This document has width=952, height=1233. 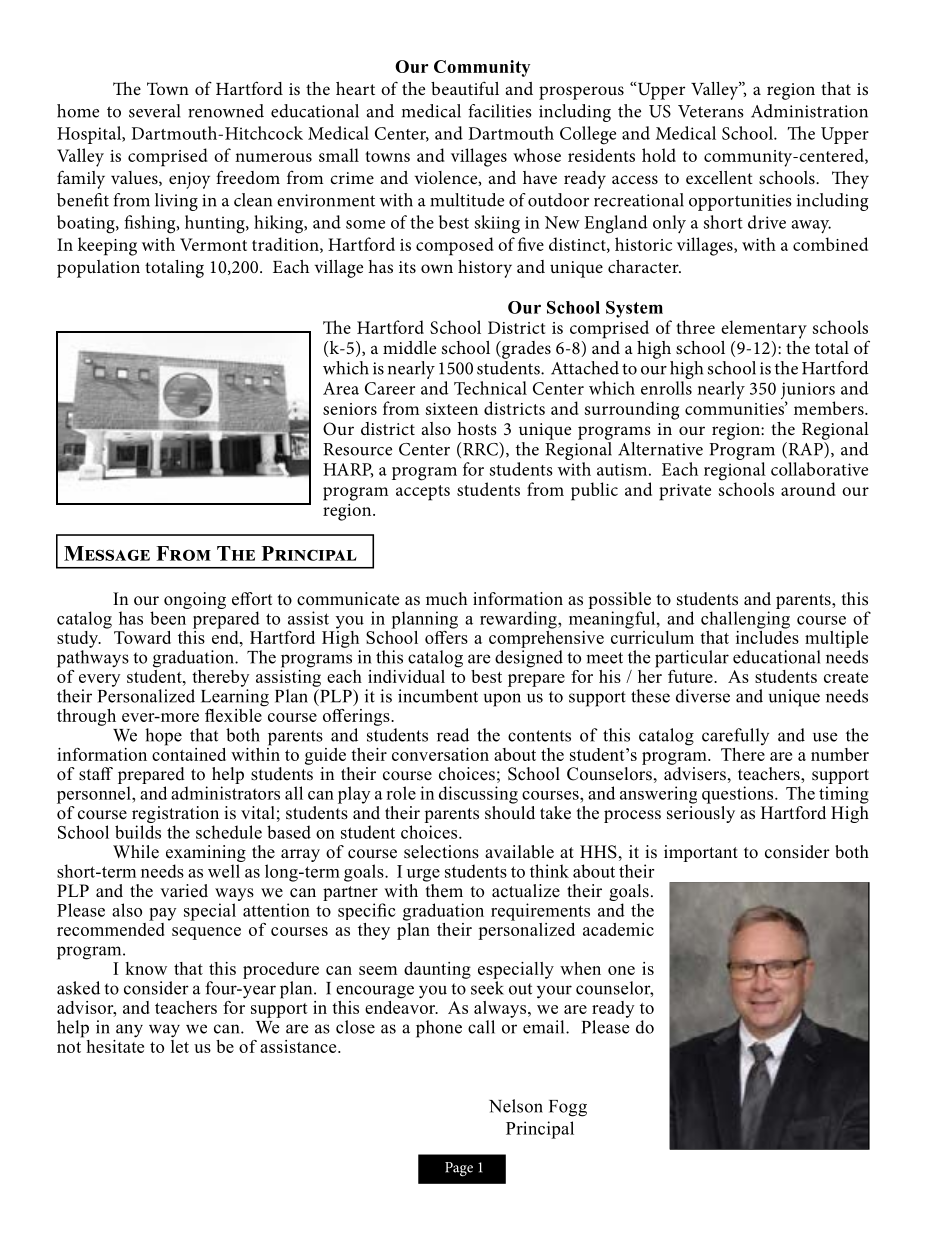 What do you see at coordinates (107, 553) in the document?
I see `Message` at bounding box center [107, 553].
